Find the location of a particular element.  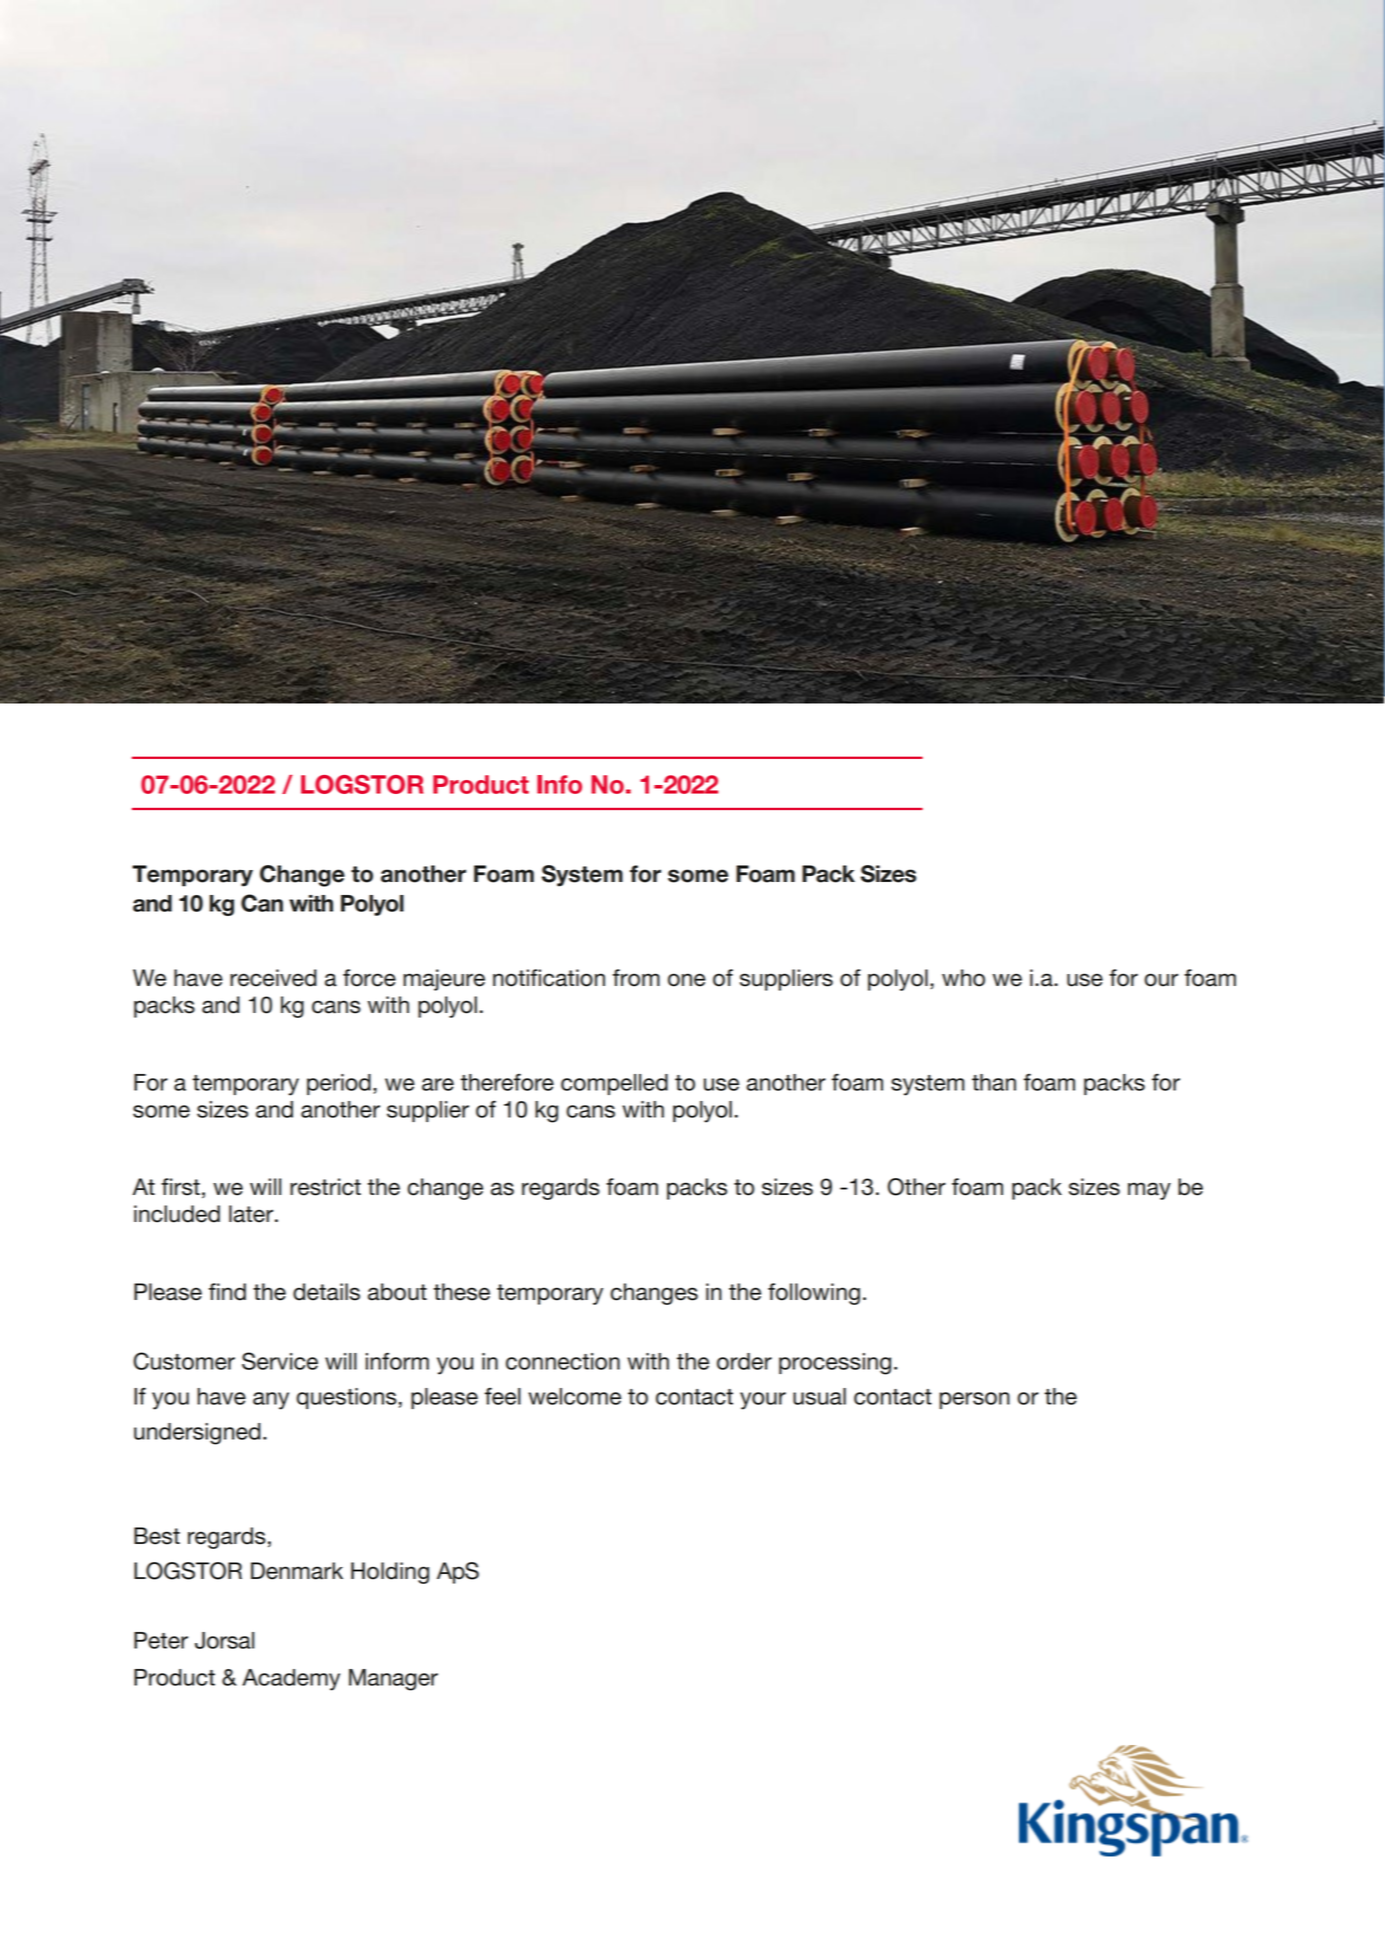

Manager is located at coordinates (393, 1680).
